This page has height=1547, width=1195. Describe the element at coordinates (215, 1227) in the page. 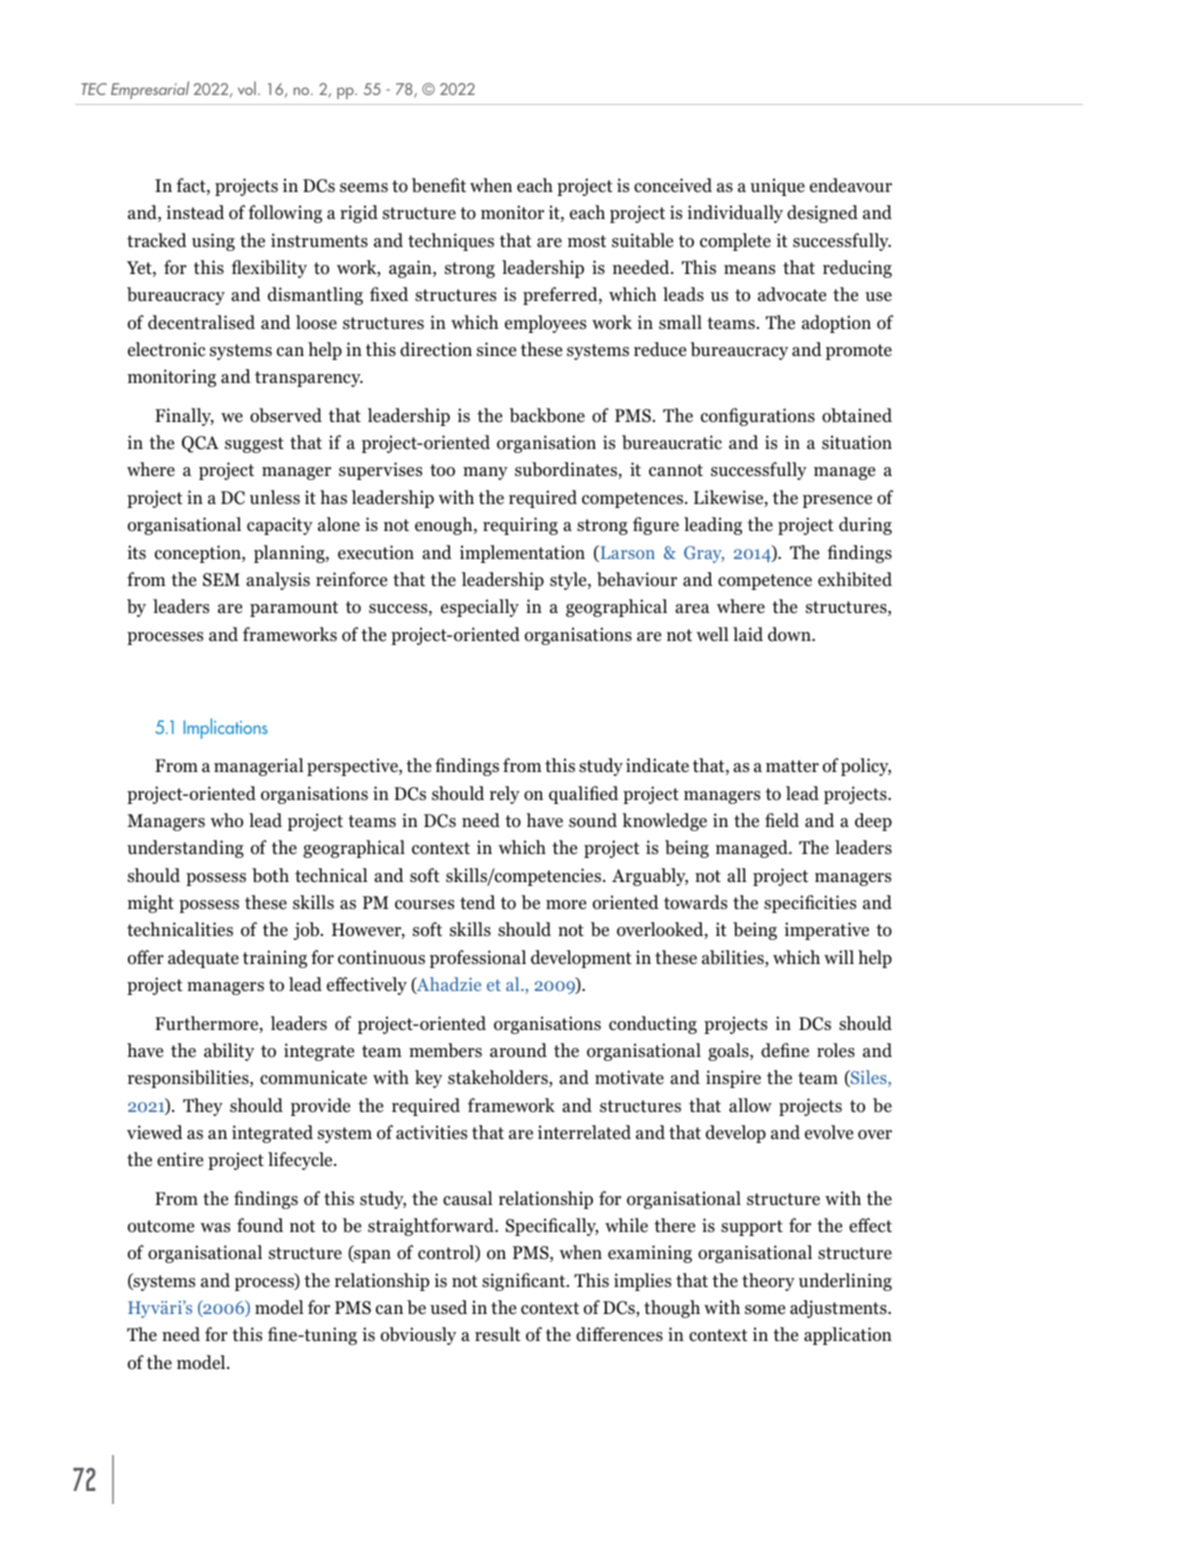

I see `was` at that location.
